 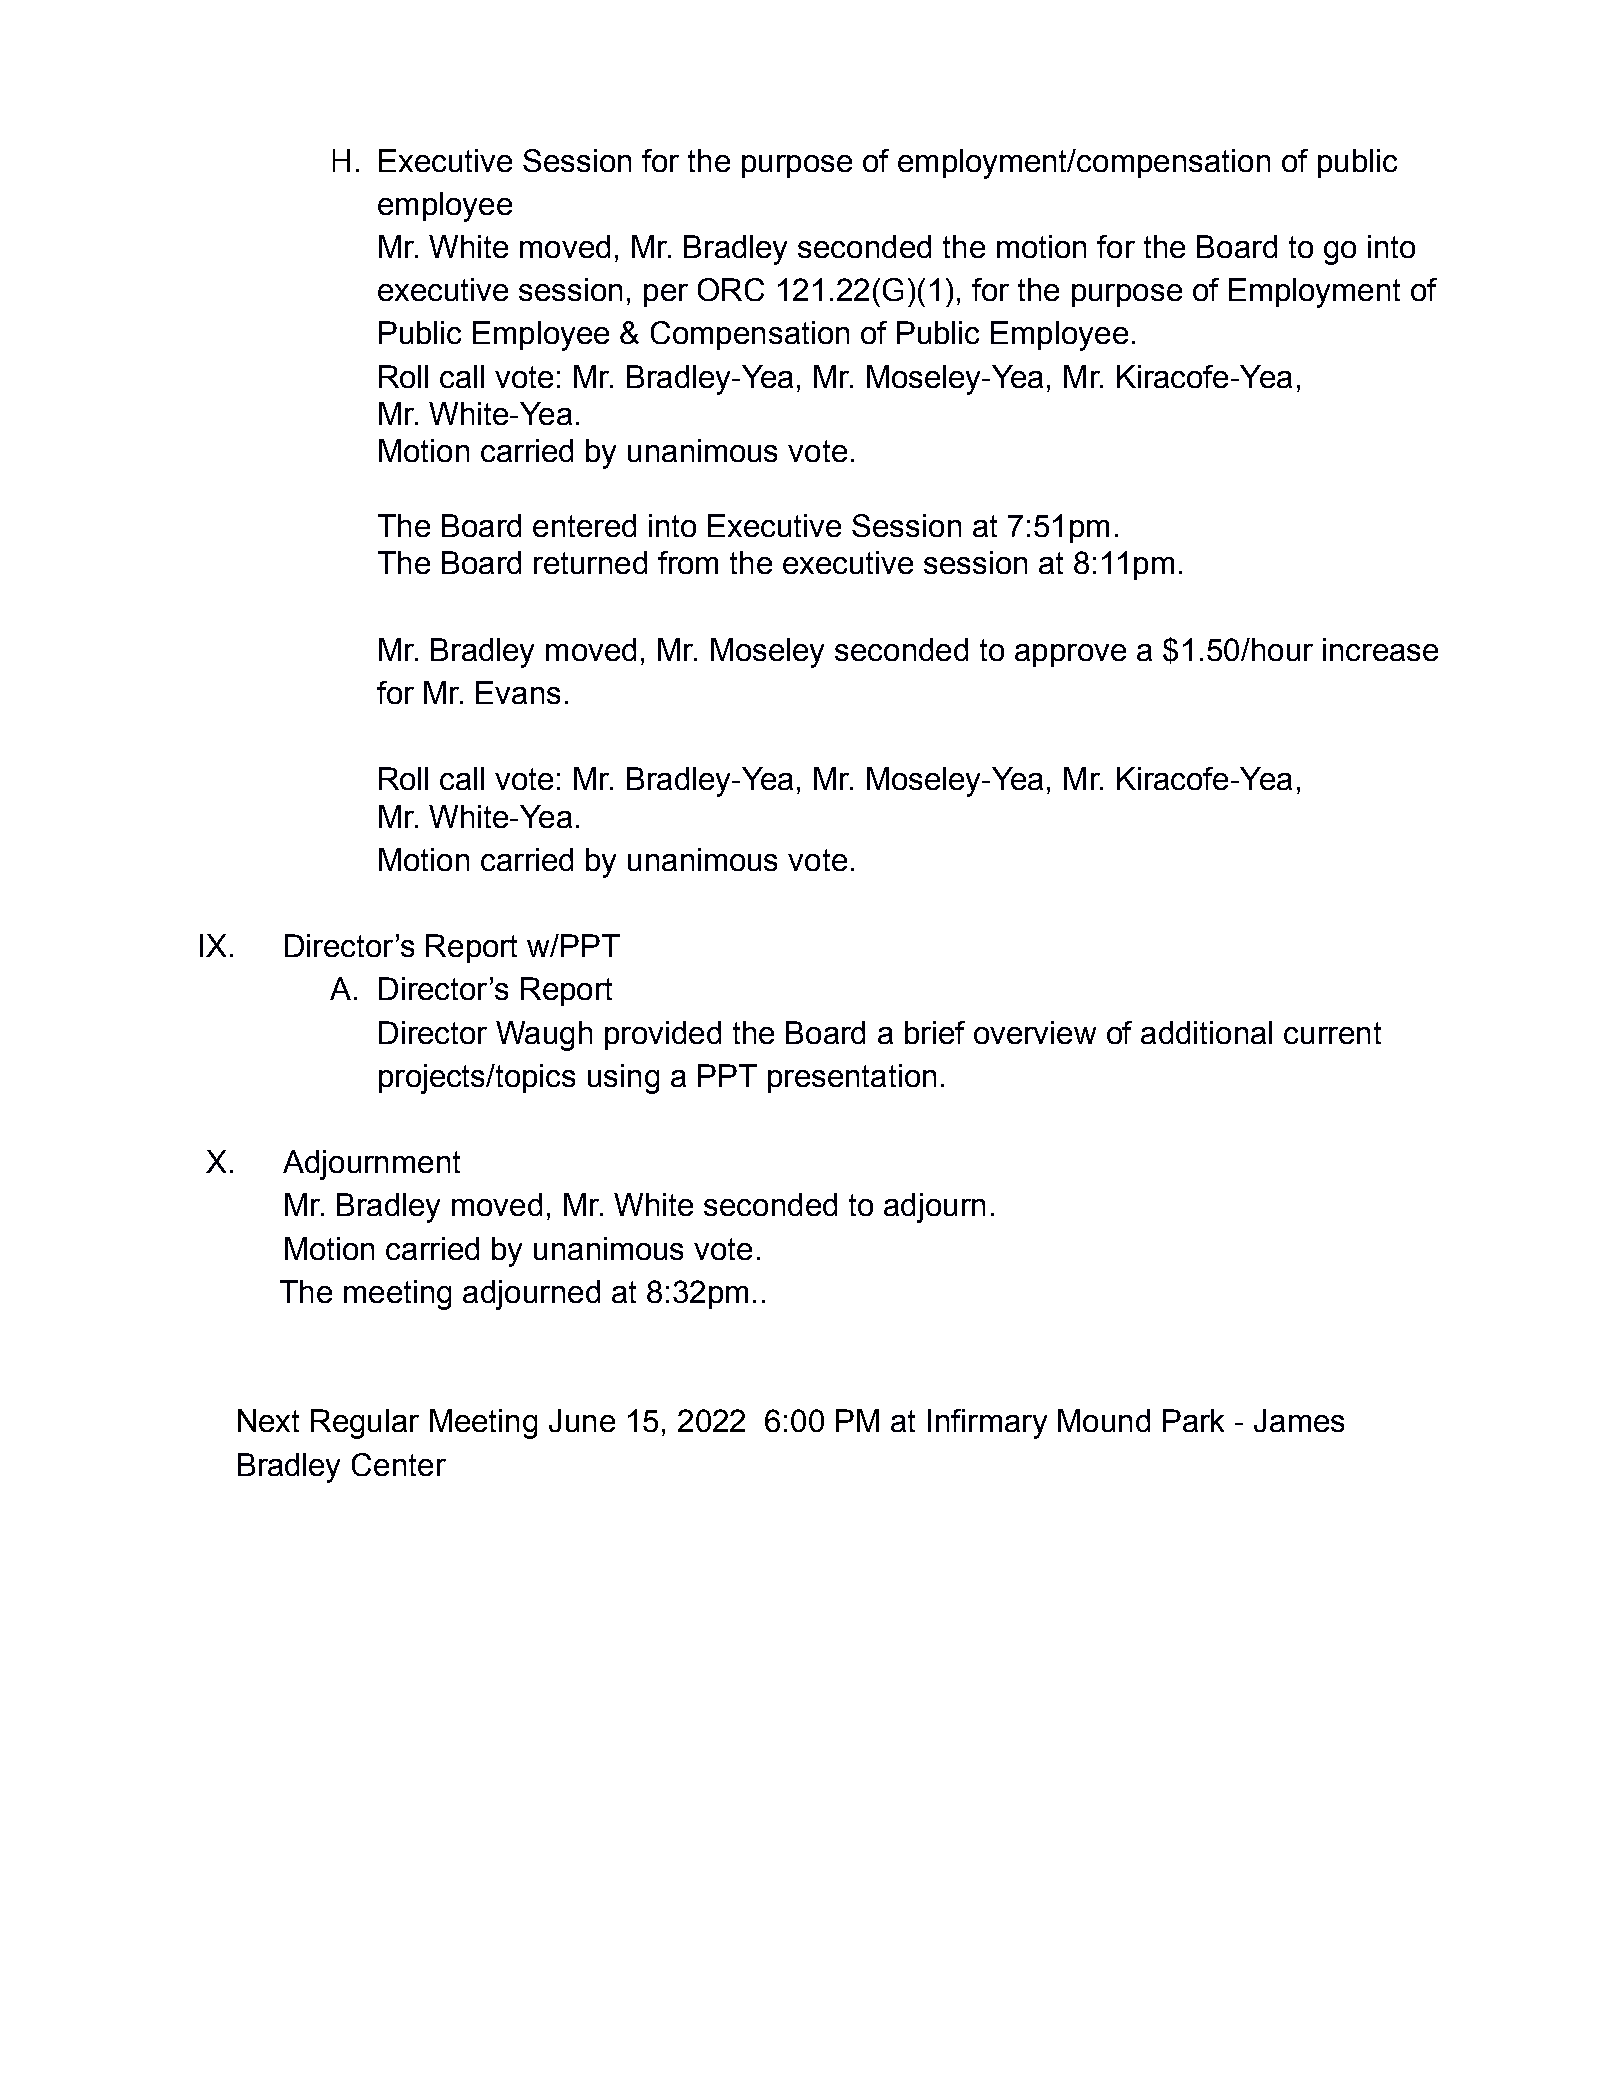 I want to click on per, so click(x=666, y=295).
